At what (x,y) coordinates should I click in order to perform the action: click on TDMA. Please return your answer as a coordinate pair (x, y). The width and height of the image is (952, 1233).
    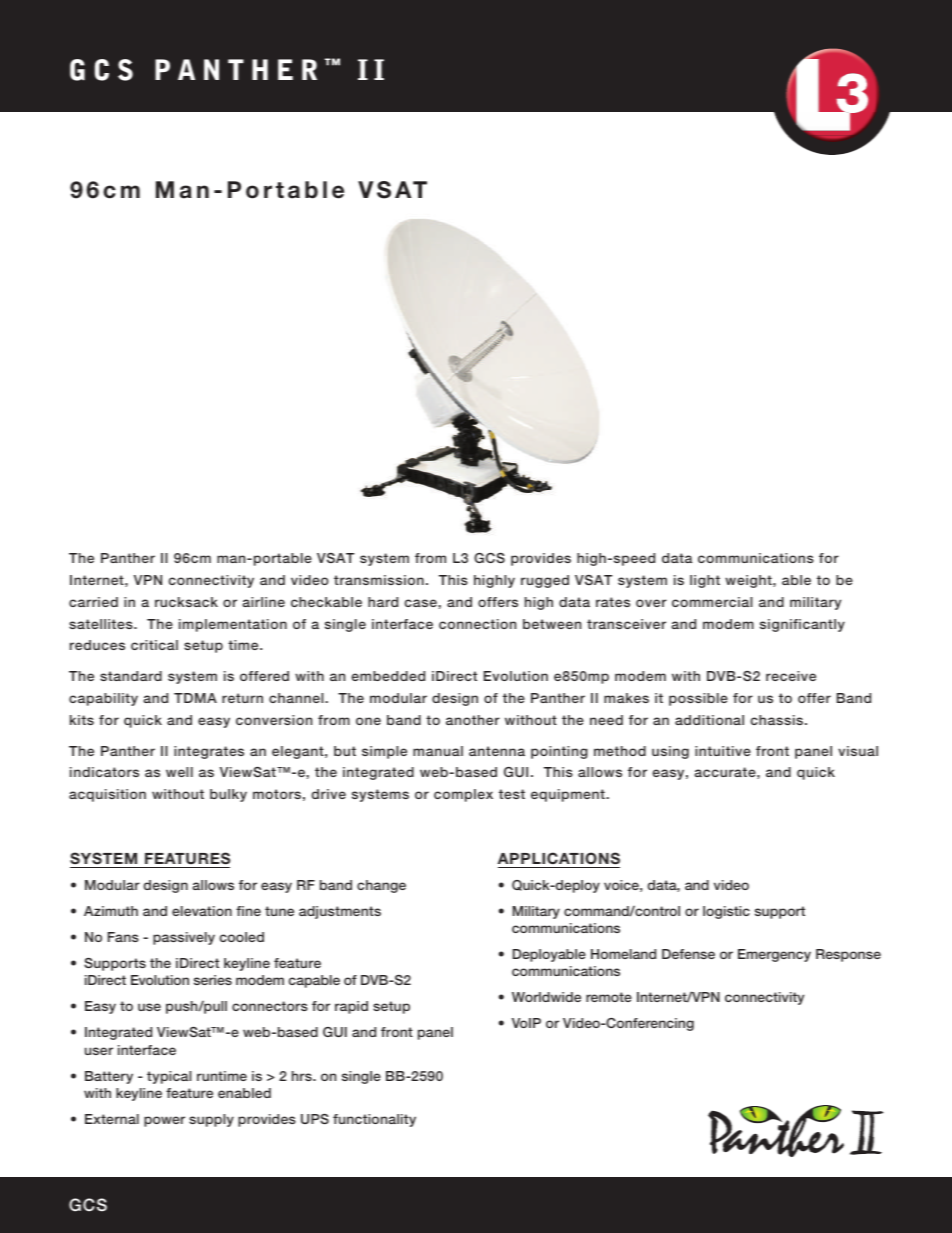
    Looking at the image, I should click on (195, 698).
